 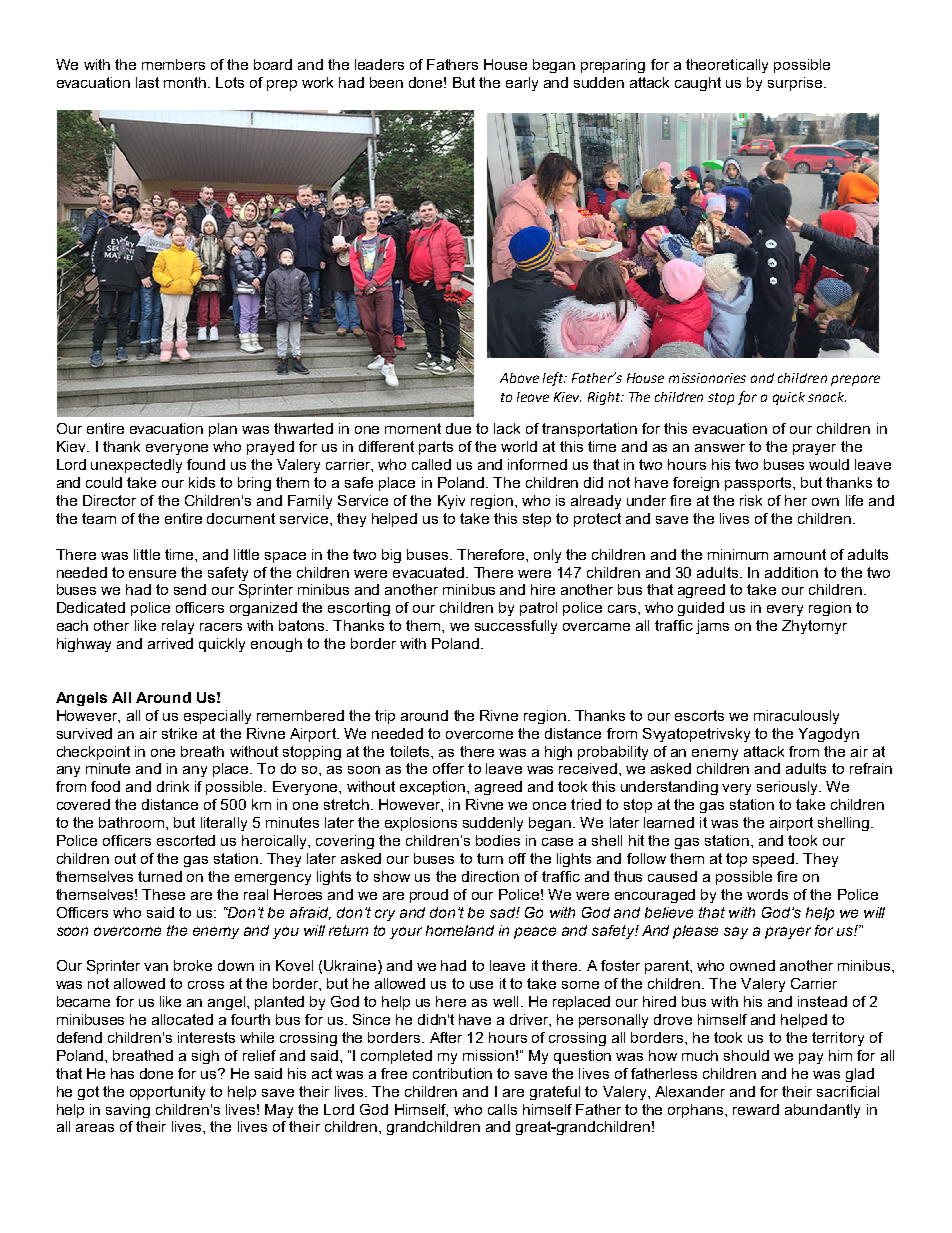 I want to click on surprise, so click(x=796, y=84).
